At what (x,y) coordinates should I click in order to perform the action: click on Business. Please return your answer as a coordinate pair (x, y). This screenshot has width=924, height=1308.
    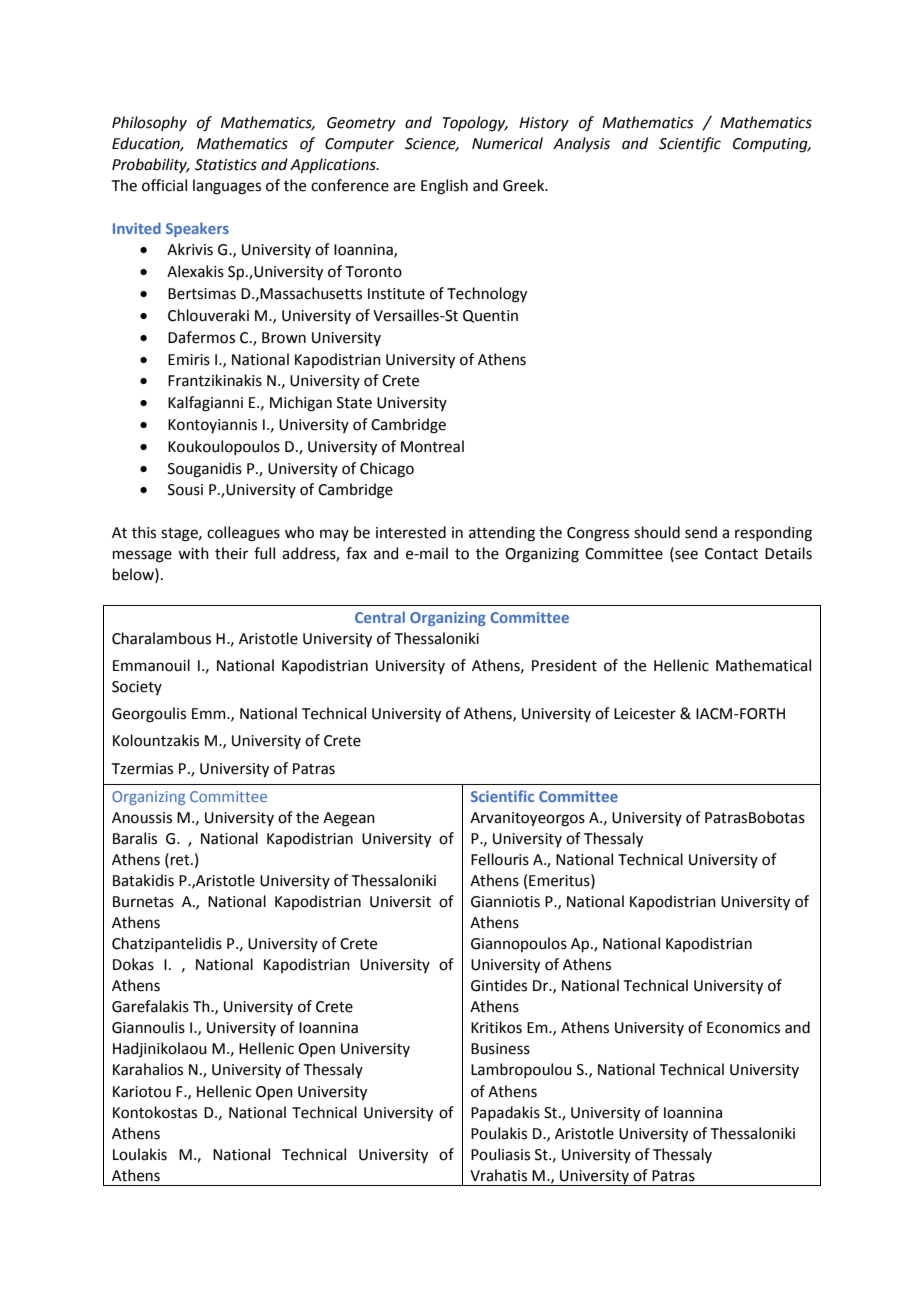
    Looking at the image, I should click on (500, 1049).
